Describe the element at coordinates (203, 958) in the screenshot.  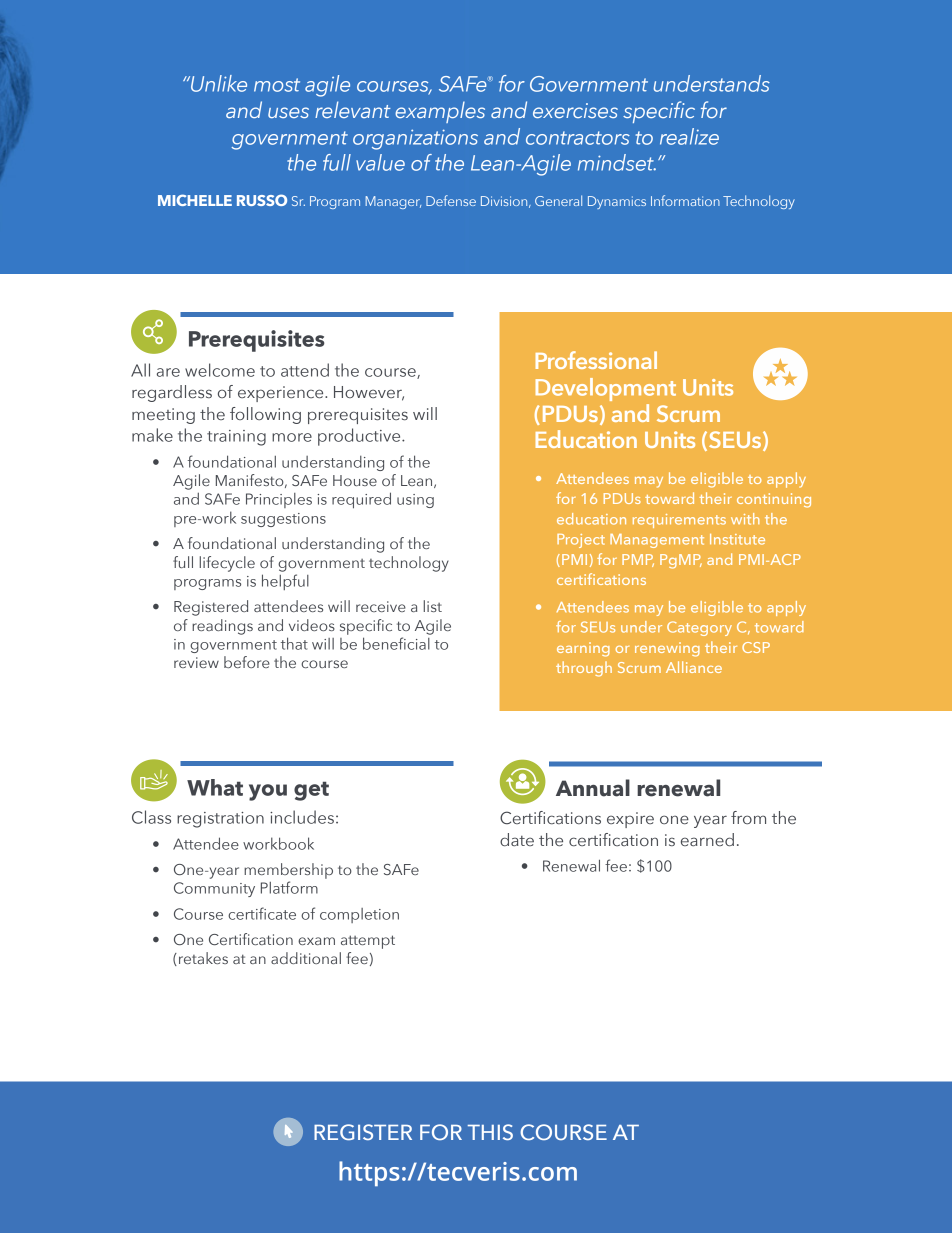
I see `retakes` at that location.
